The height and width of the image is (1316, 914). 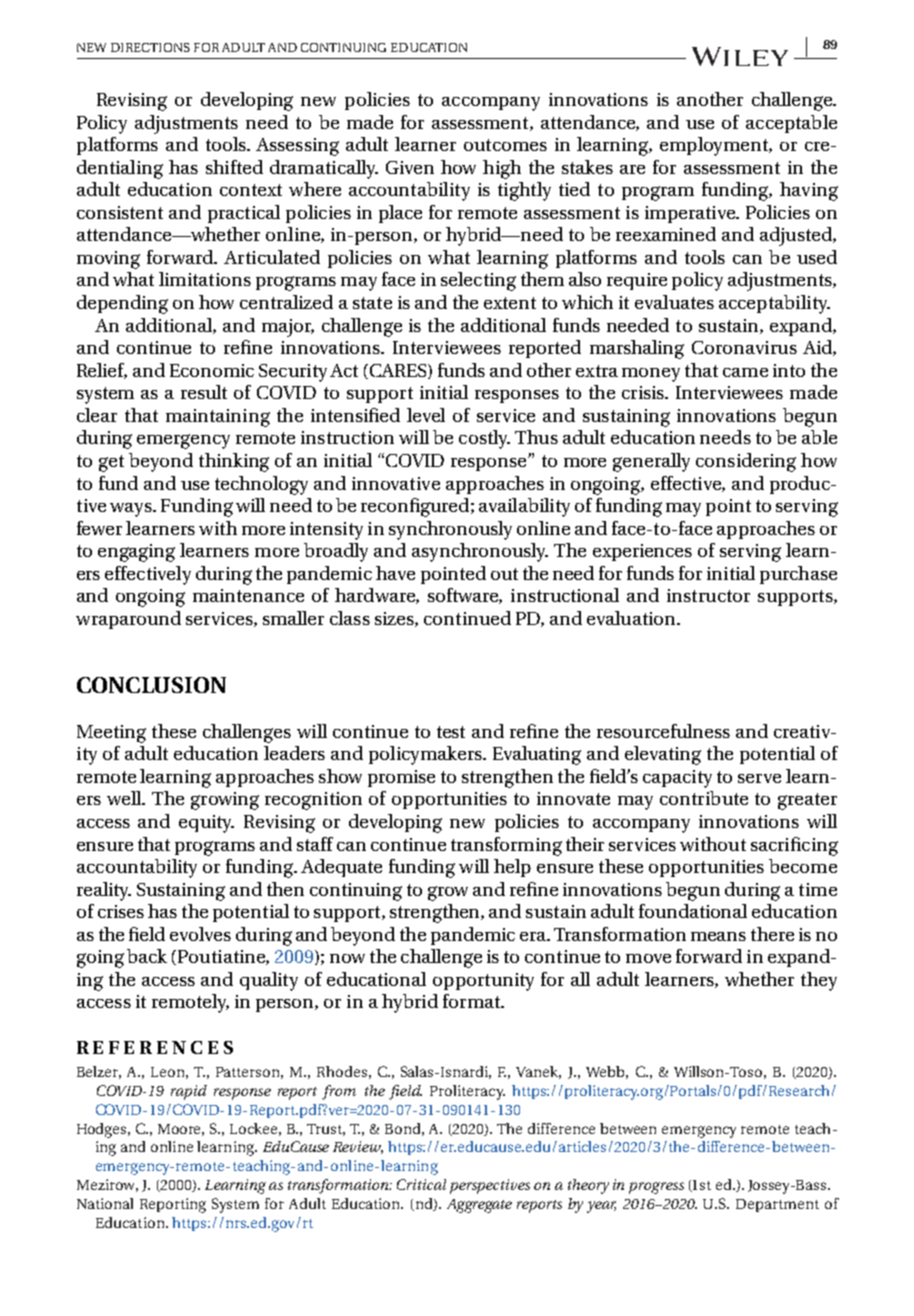 What do you see at coordinates (704, 798) in the image?
I see `contribute` at bounding box center [704, 798].
